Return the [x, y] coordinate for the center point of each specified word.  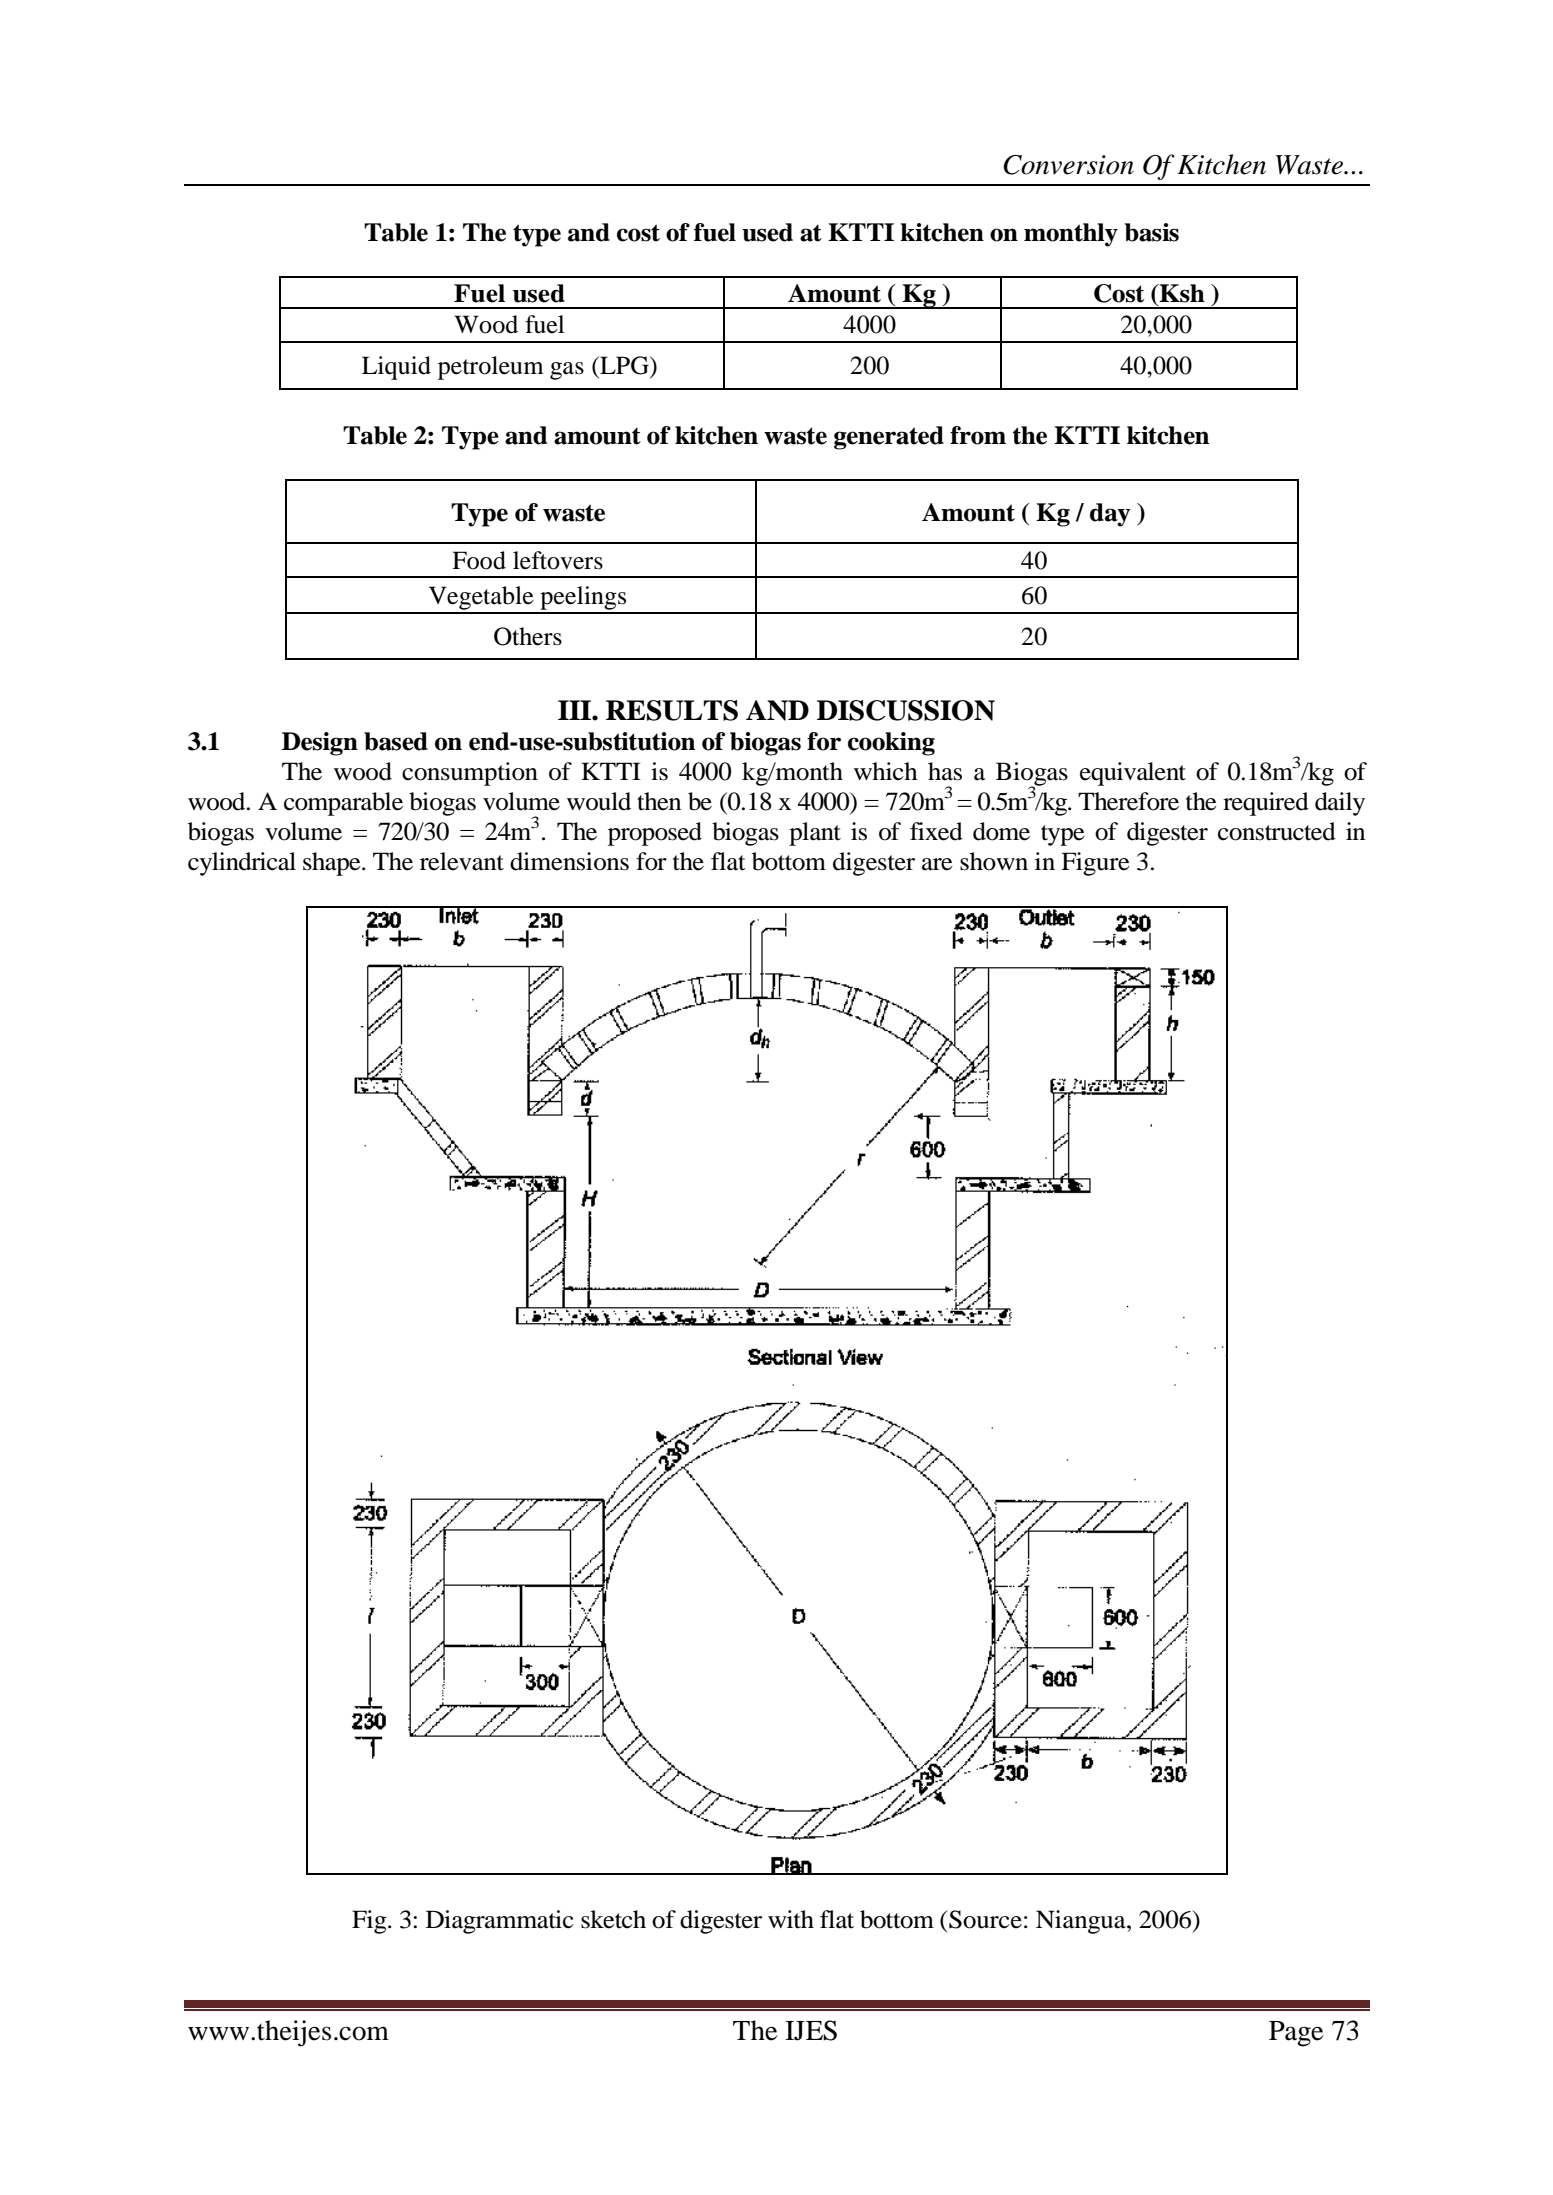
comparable [343, 804]
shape [333, 864]
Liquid [396, 368]
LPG [624, 365]
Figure [1095, 864]
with [791, 1919]
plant [815, 834]
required [1266, 804]
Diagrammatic [500, 1922]
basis [1152, 232]
